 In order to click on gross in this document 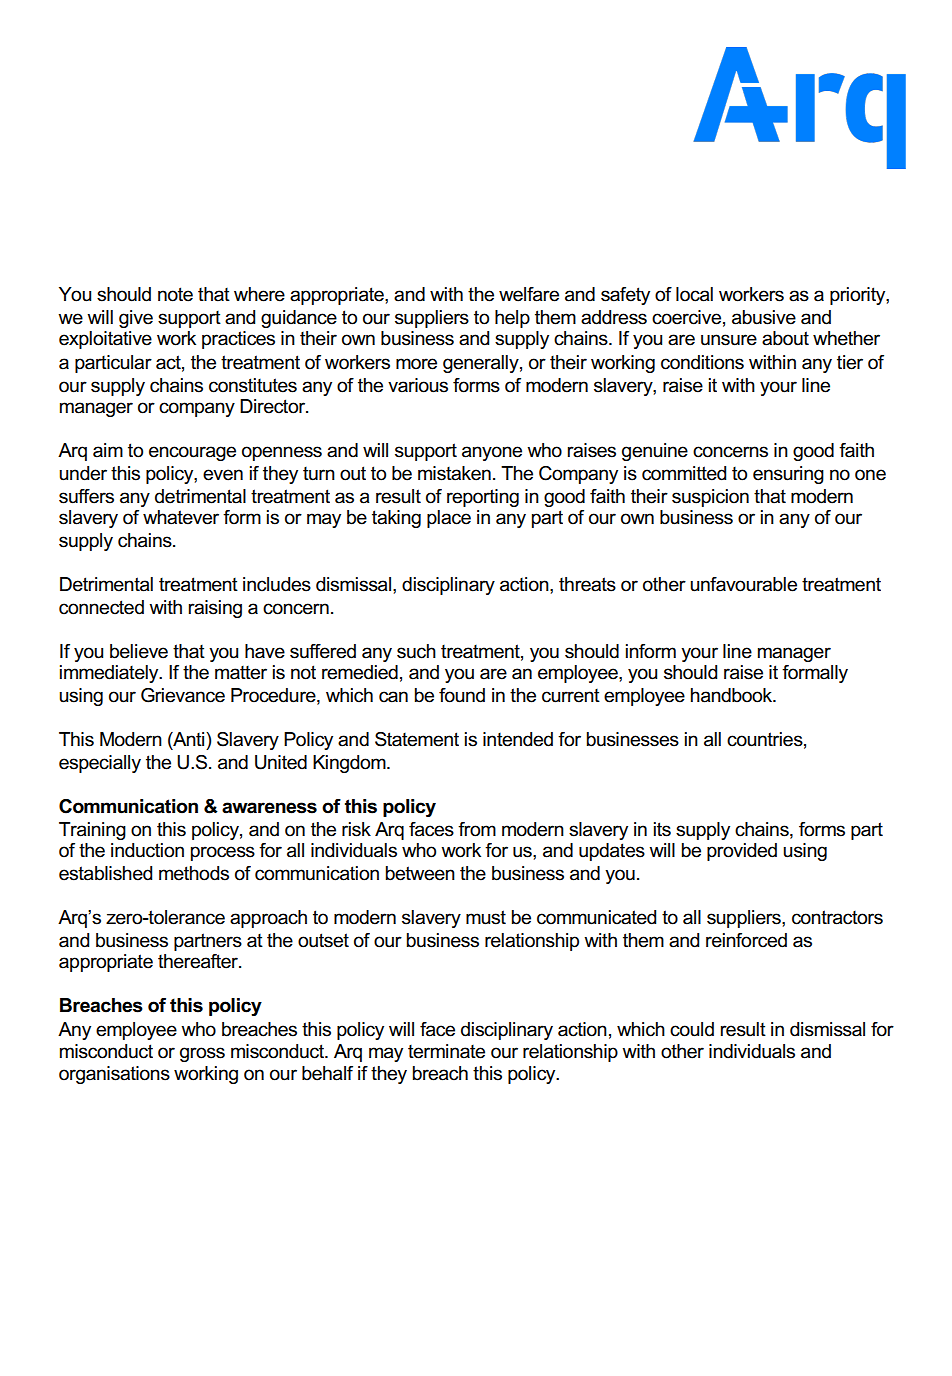, I will do `click(202, 1054)`.
